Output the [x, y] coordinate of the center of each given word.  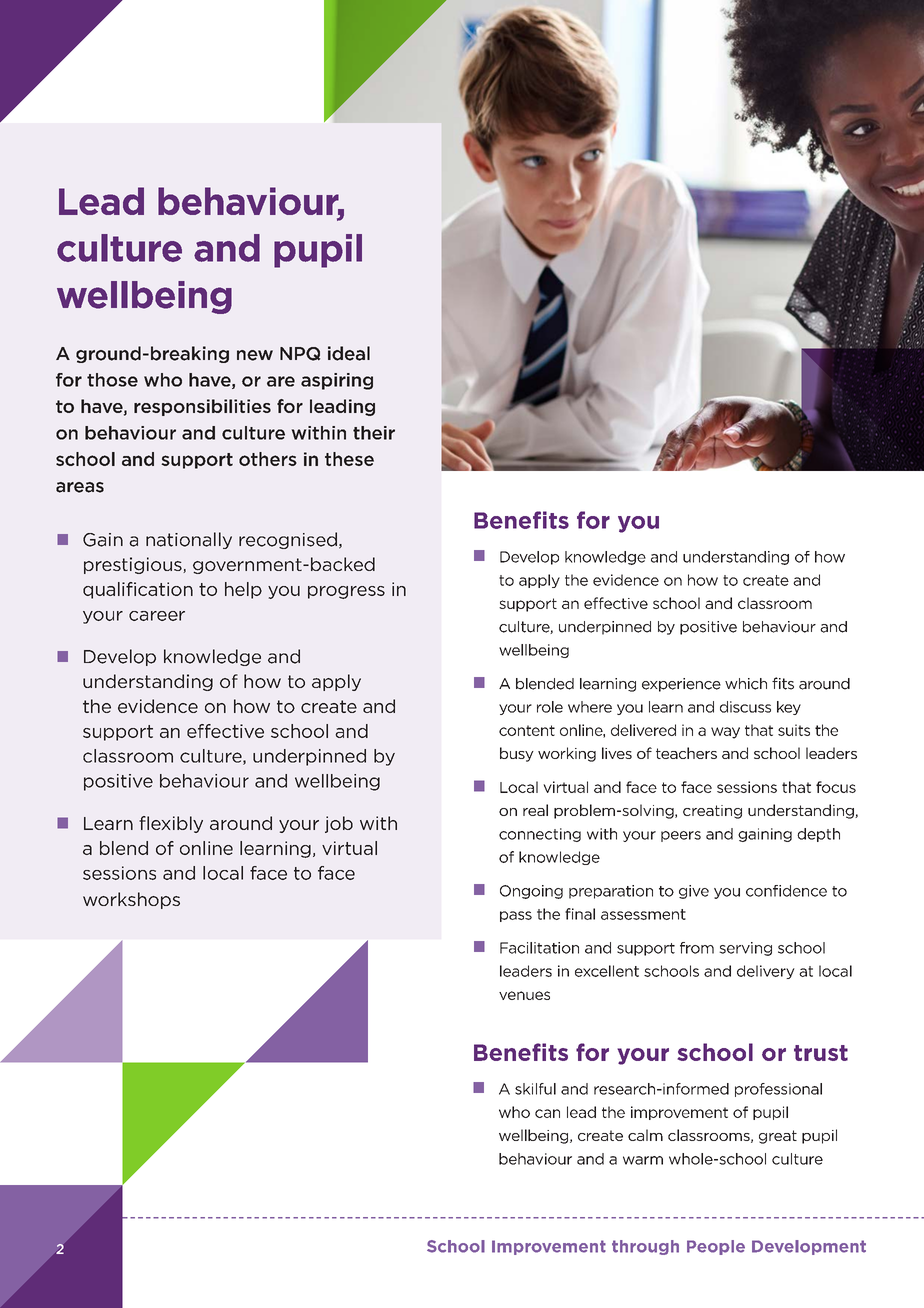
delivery [766, 972]
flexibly [171, 824]
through [645, 1247]
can [547, 1113]
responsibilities [202, 407]
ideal [349, 353]
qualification [138, 590]
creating [712, 812]
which [746, 684]
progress [346, 592]
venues [524, 995]
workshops [131, 900]
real [535, 810]
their [374, 433]
